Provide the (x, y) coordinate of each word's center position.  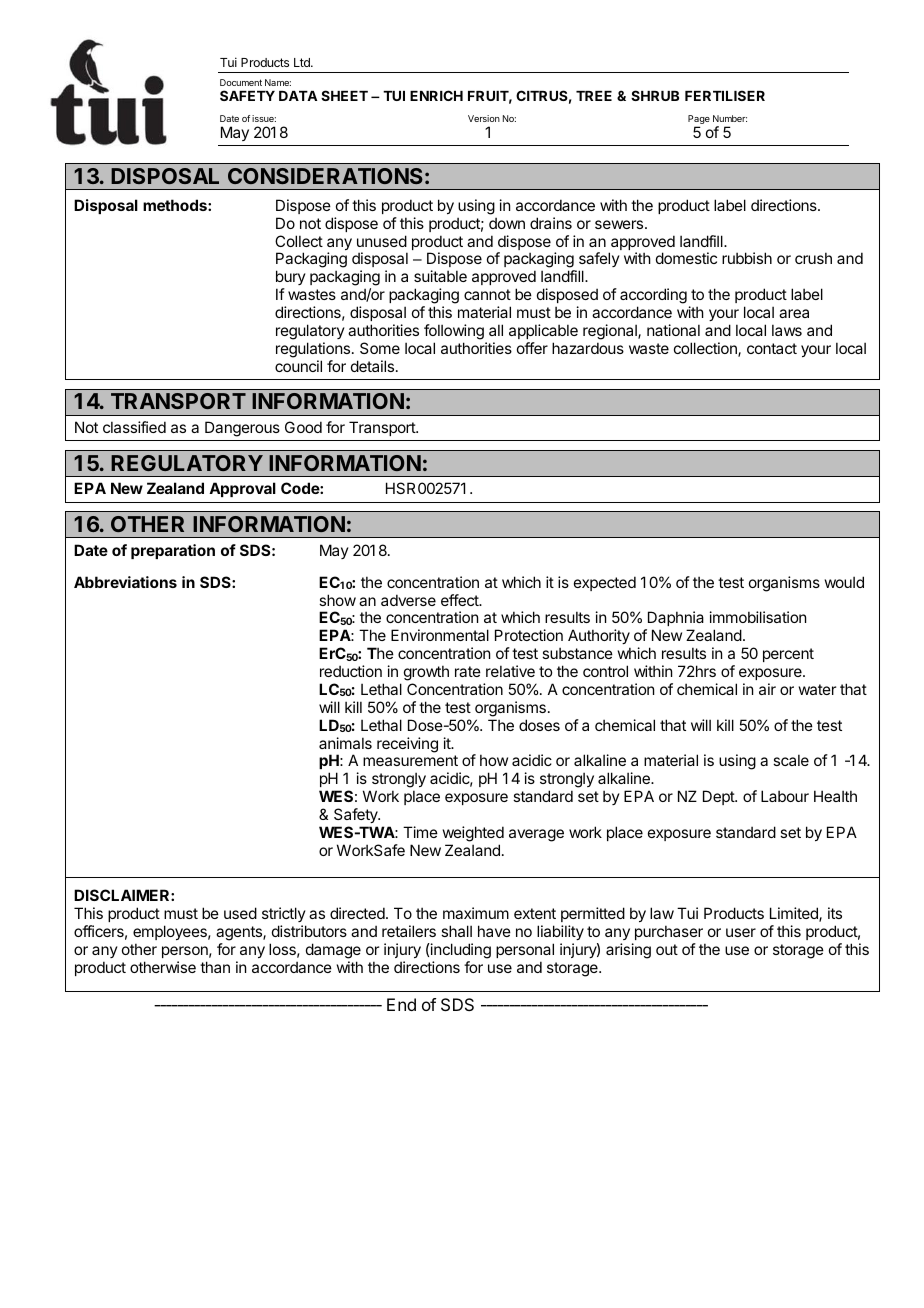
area (794, 313)
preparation (173, 551)
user (741, 932)
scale (791, 760)
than (215, 967)
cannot (487, 294)
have (494, 931)
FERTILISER (725, 95)
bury (291, 279)
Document (241, 82)
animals (345, 743)
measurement (410, 760)
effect (461, 600)
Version (484, 118)
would (844, 582)
